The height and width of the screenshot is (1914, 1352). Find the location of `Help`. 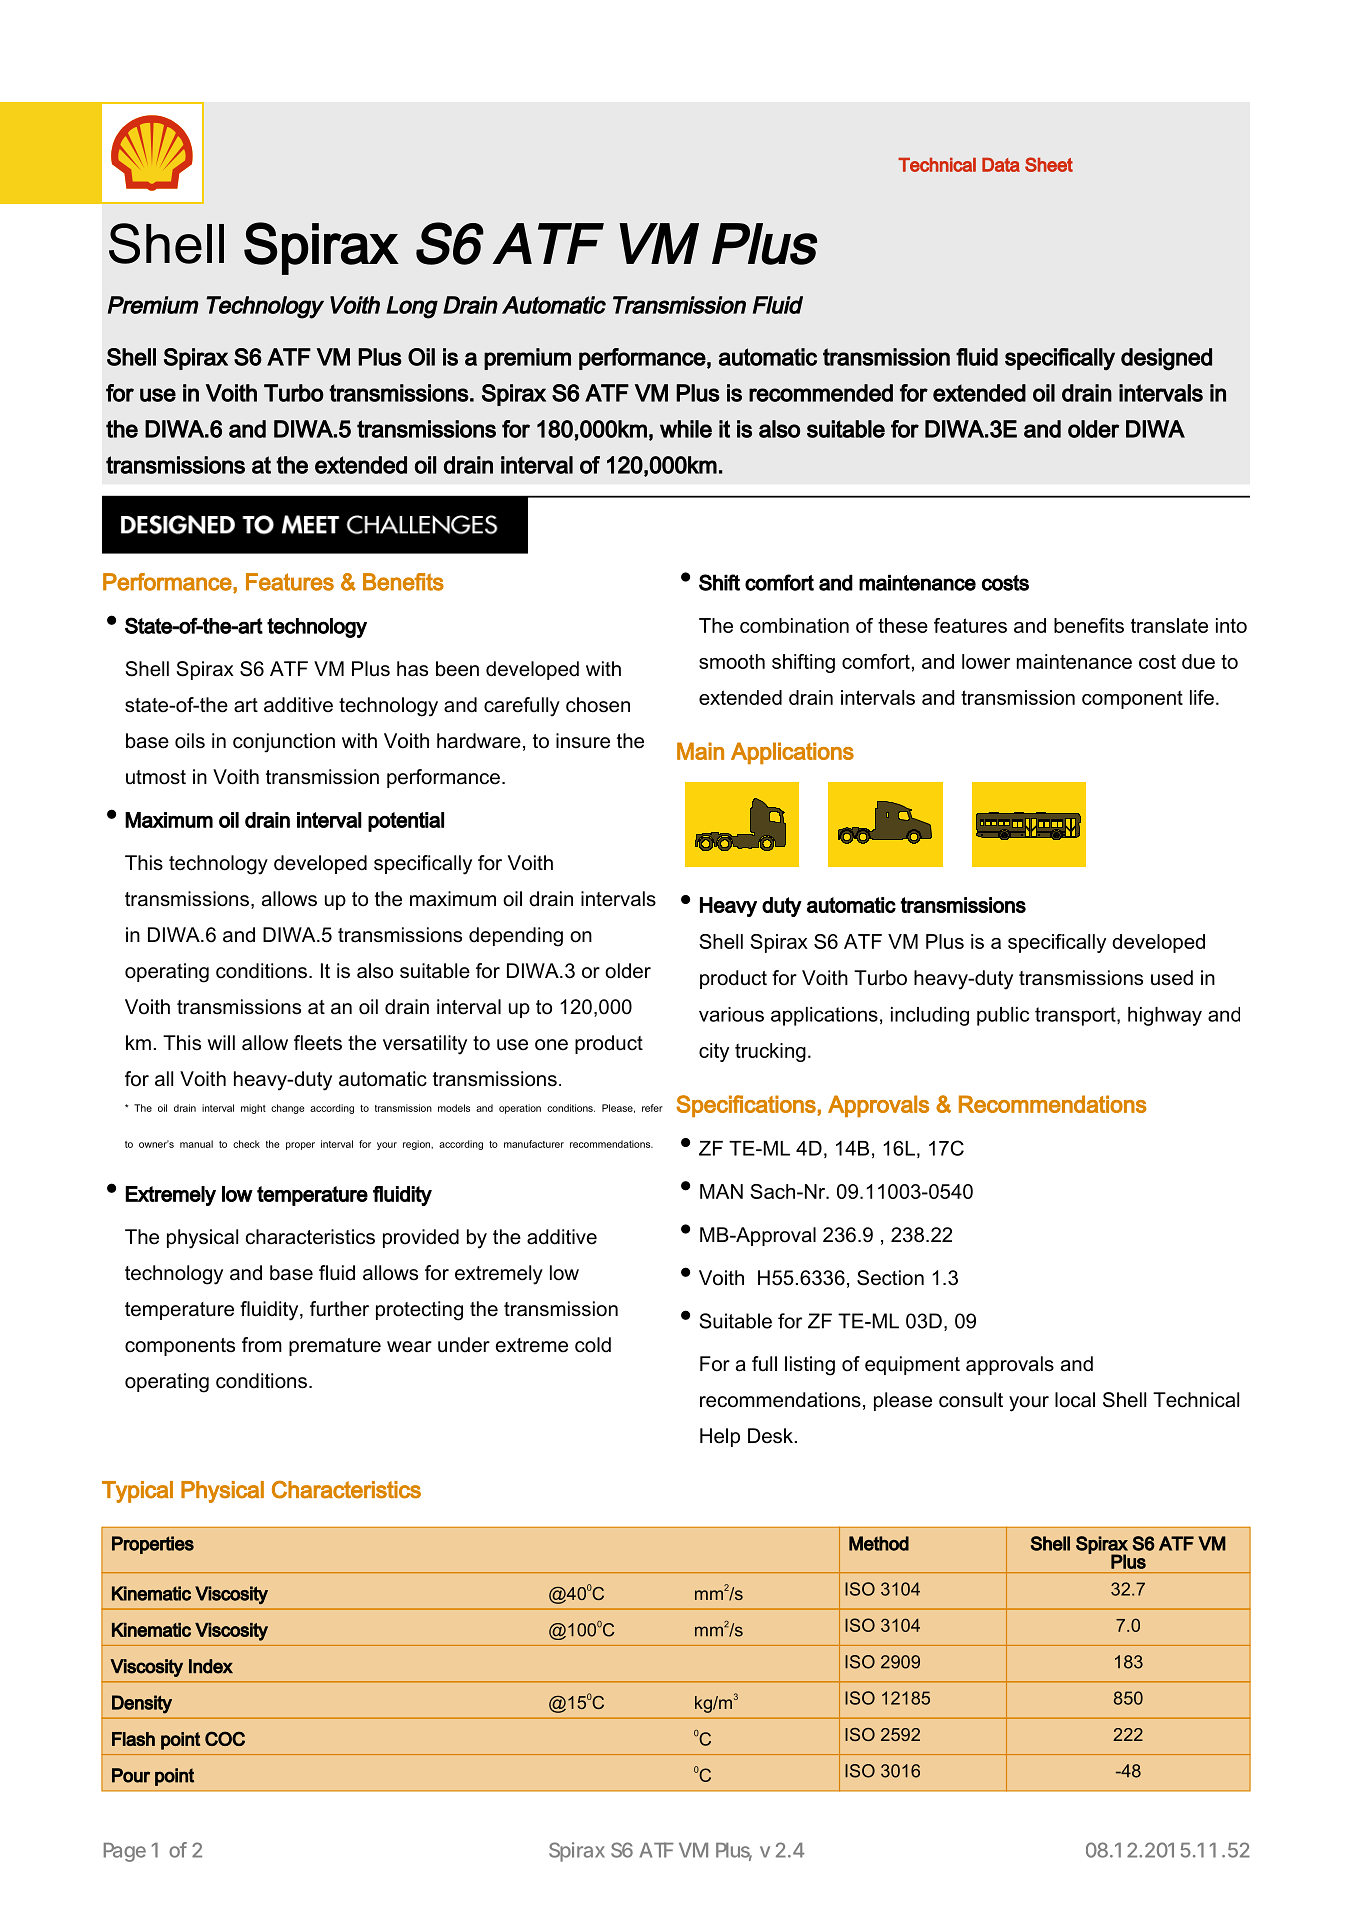

Help is located at coordinates (720, 1437).
